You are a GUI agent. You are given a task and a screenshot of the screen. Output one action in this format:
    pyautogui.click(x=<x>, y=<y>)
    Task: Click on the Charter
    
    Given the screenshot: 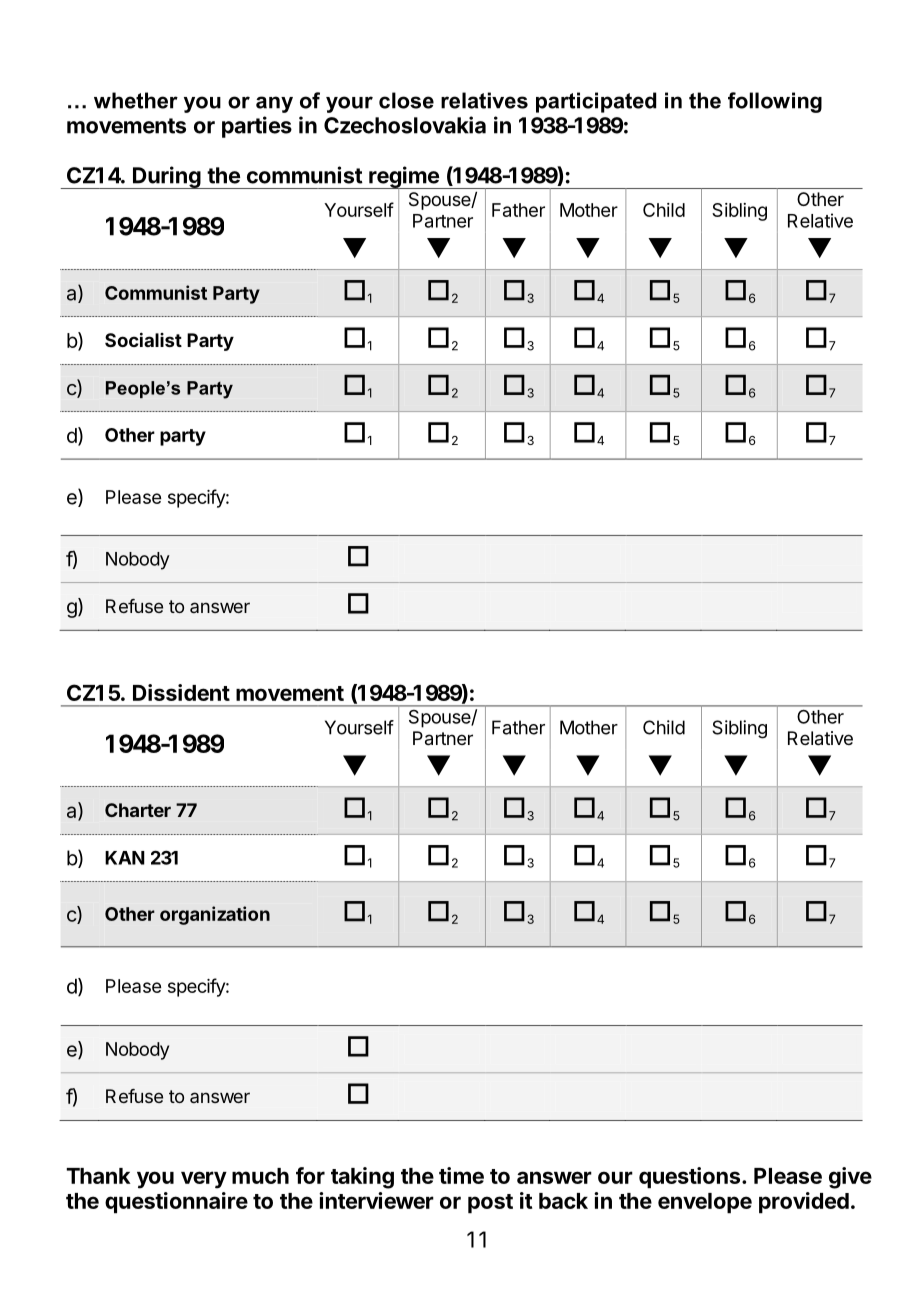 What is the action you would take?
    pyautogui.click(x=138, y=810)
